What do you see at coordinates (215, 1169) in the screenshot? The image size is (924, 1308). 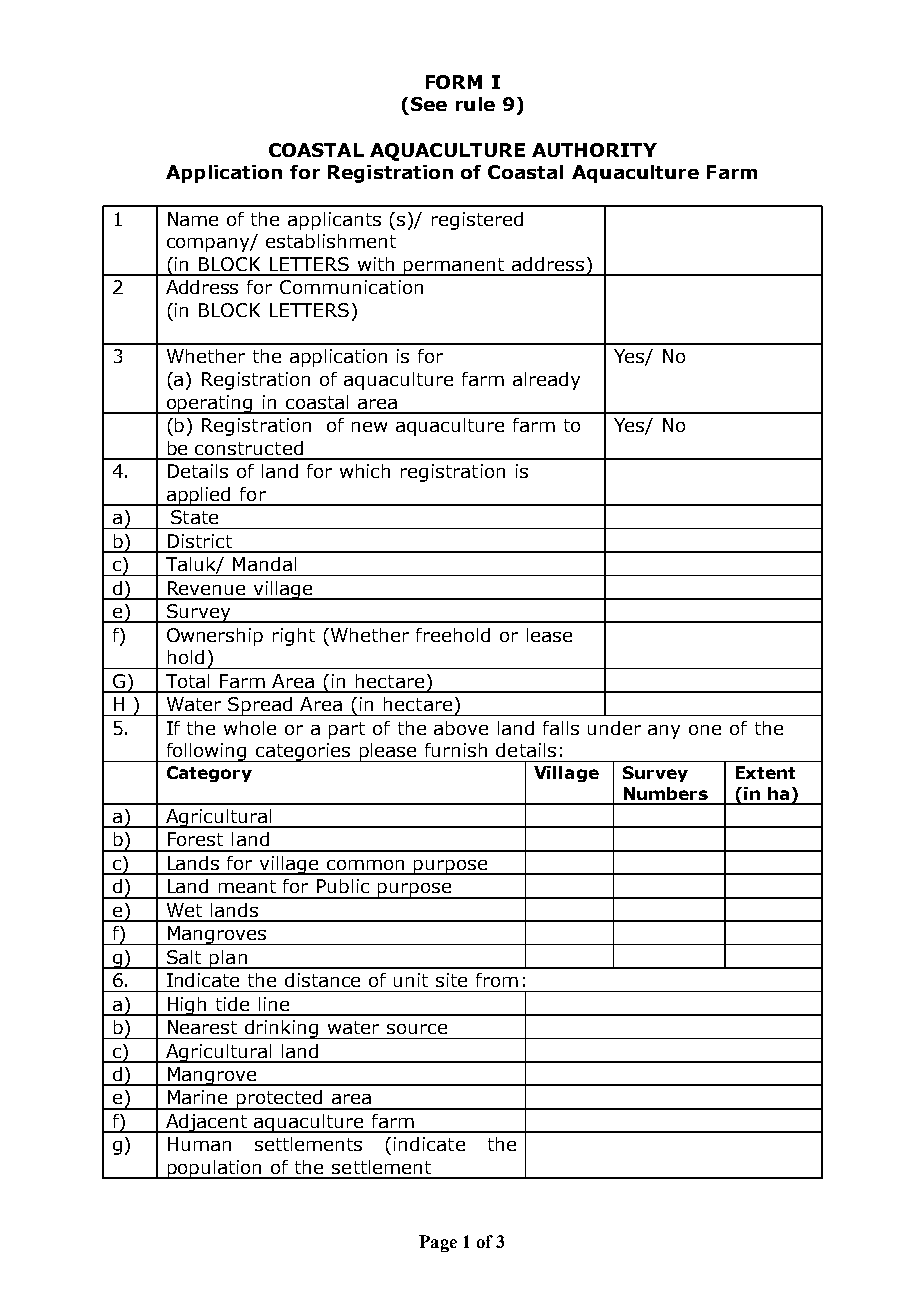 I see `population` at bounding box center [215, 1169].
